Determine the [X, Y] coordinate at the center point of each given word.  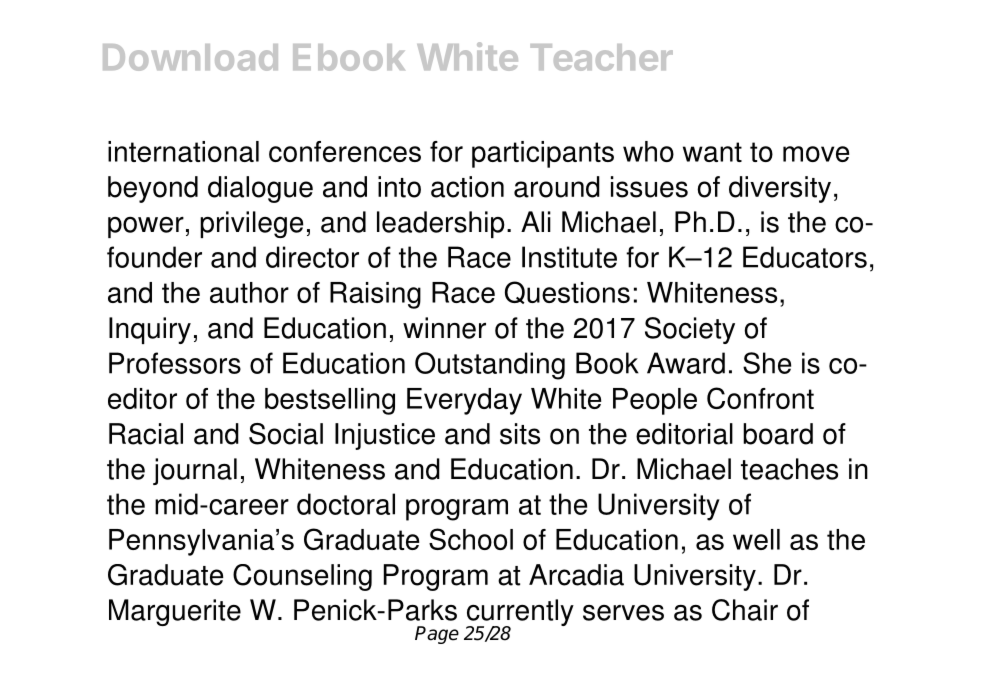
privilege [251, 224]
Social [286, 434]
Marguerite [175, 612]
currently [520, 614]
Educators [805, 257]
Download [190, 57]
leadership [441, 224]
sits [520, 434]
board [778, 434]
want [712, 152]
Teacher [602, 57]
